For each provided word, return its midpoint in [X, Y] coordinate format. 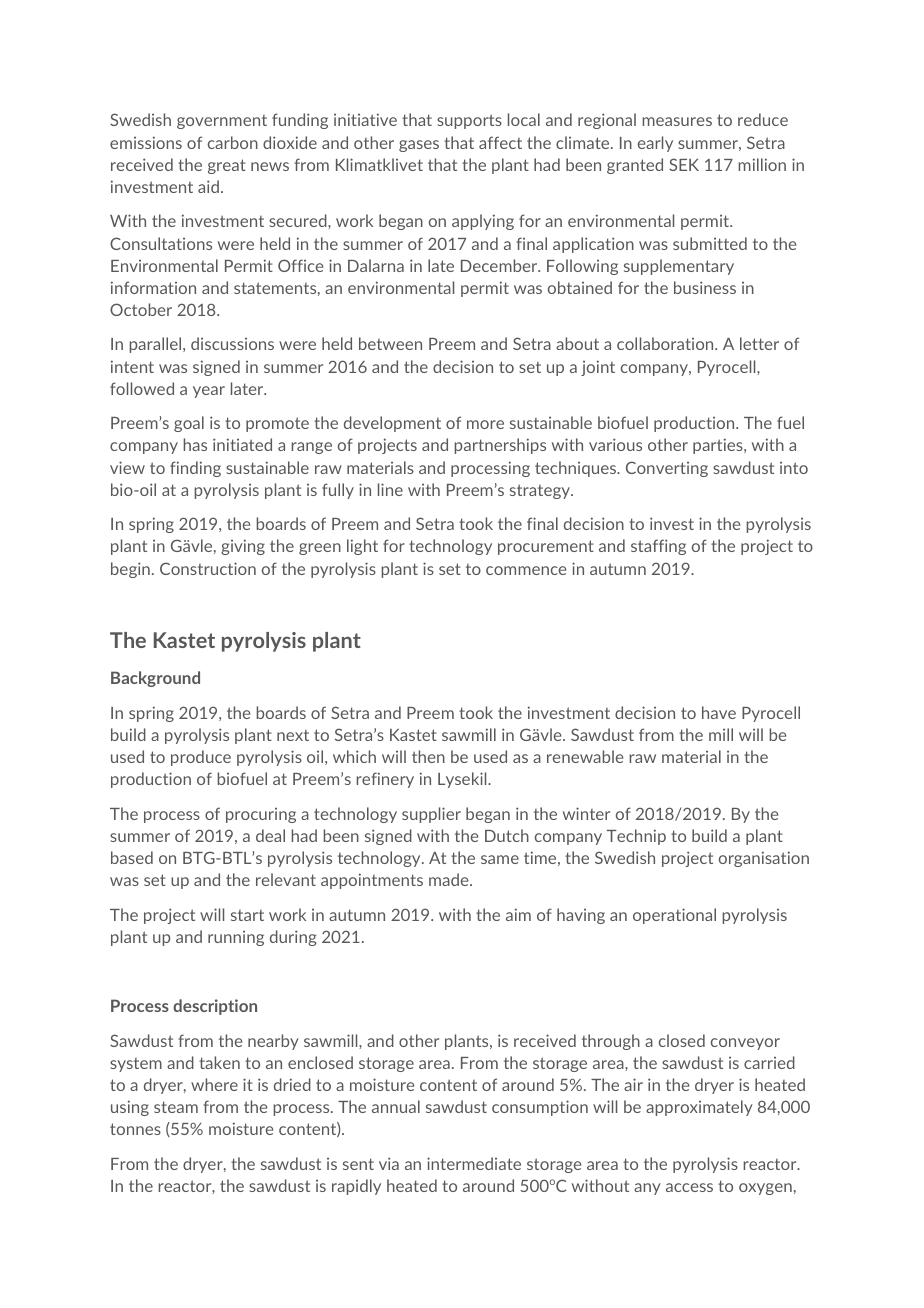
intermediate [474, 1163]
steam [176, 1107]
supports [469, 121]
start [247, 915]
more [485, 424]
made [450, 879]
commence [526, 570]
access [689, 1187]
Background [155, 679]
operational [674, 916]
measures [677, 121]
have [719, 712]
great [227, 166]
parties [719, 446]
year [209, 392]
